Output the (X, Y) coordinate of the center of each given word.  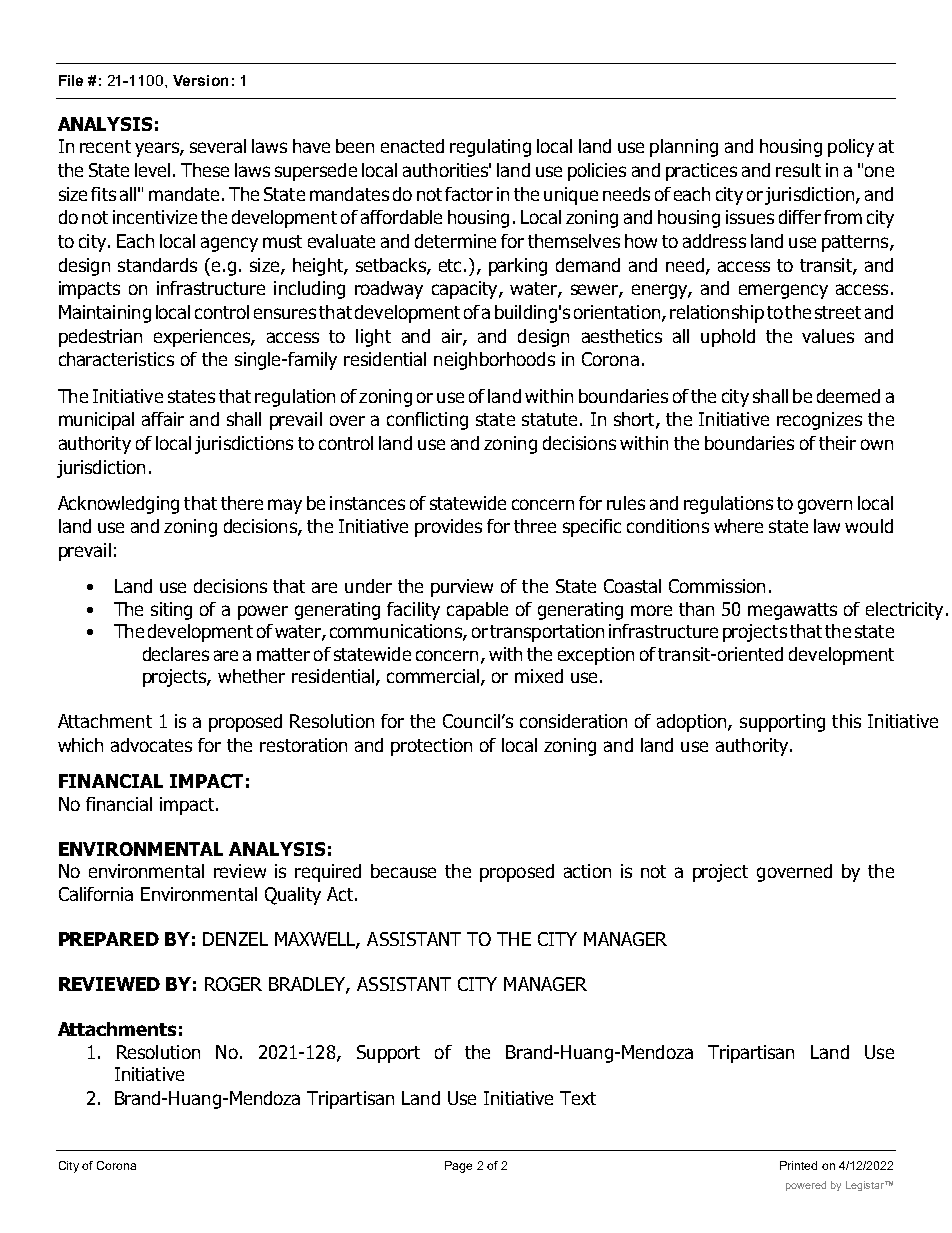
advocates (151, 745)
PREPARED (109, 939)
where (738, 526)
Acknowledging (118, 505)
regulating (490, 148)
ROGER (233, 984)
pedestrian (100, 338)
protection (431, 747)
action (587, 871)
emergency (783, 291)
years (158, 149)
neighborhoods (494, 361)
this (846, 721)
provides (448, 528)
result (798, 170)
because (403, 871)
